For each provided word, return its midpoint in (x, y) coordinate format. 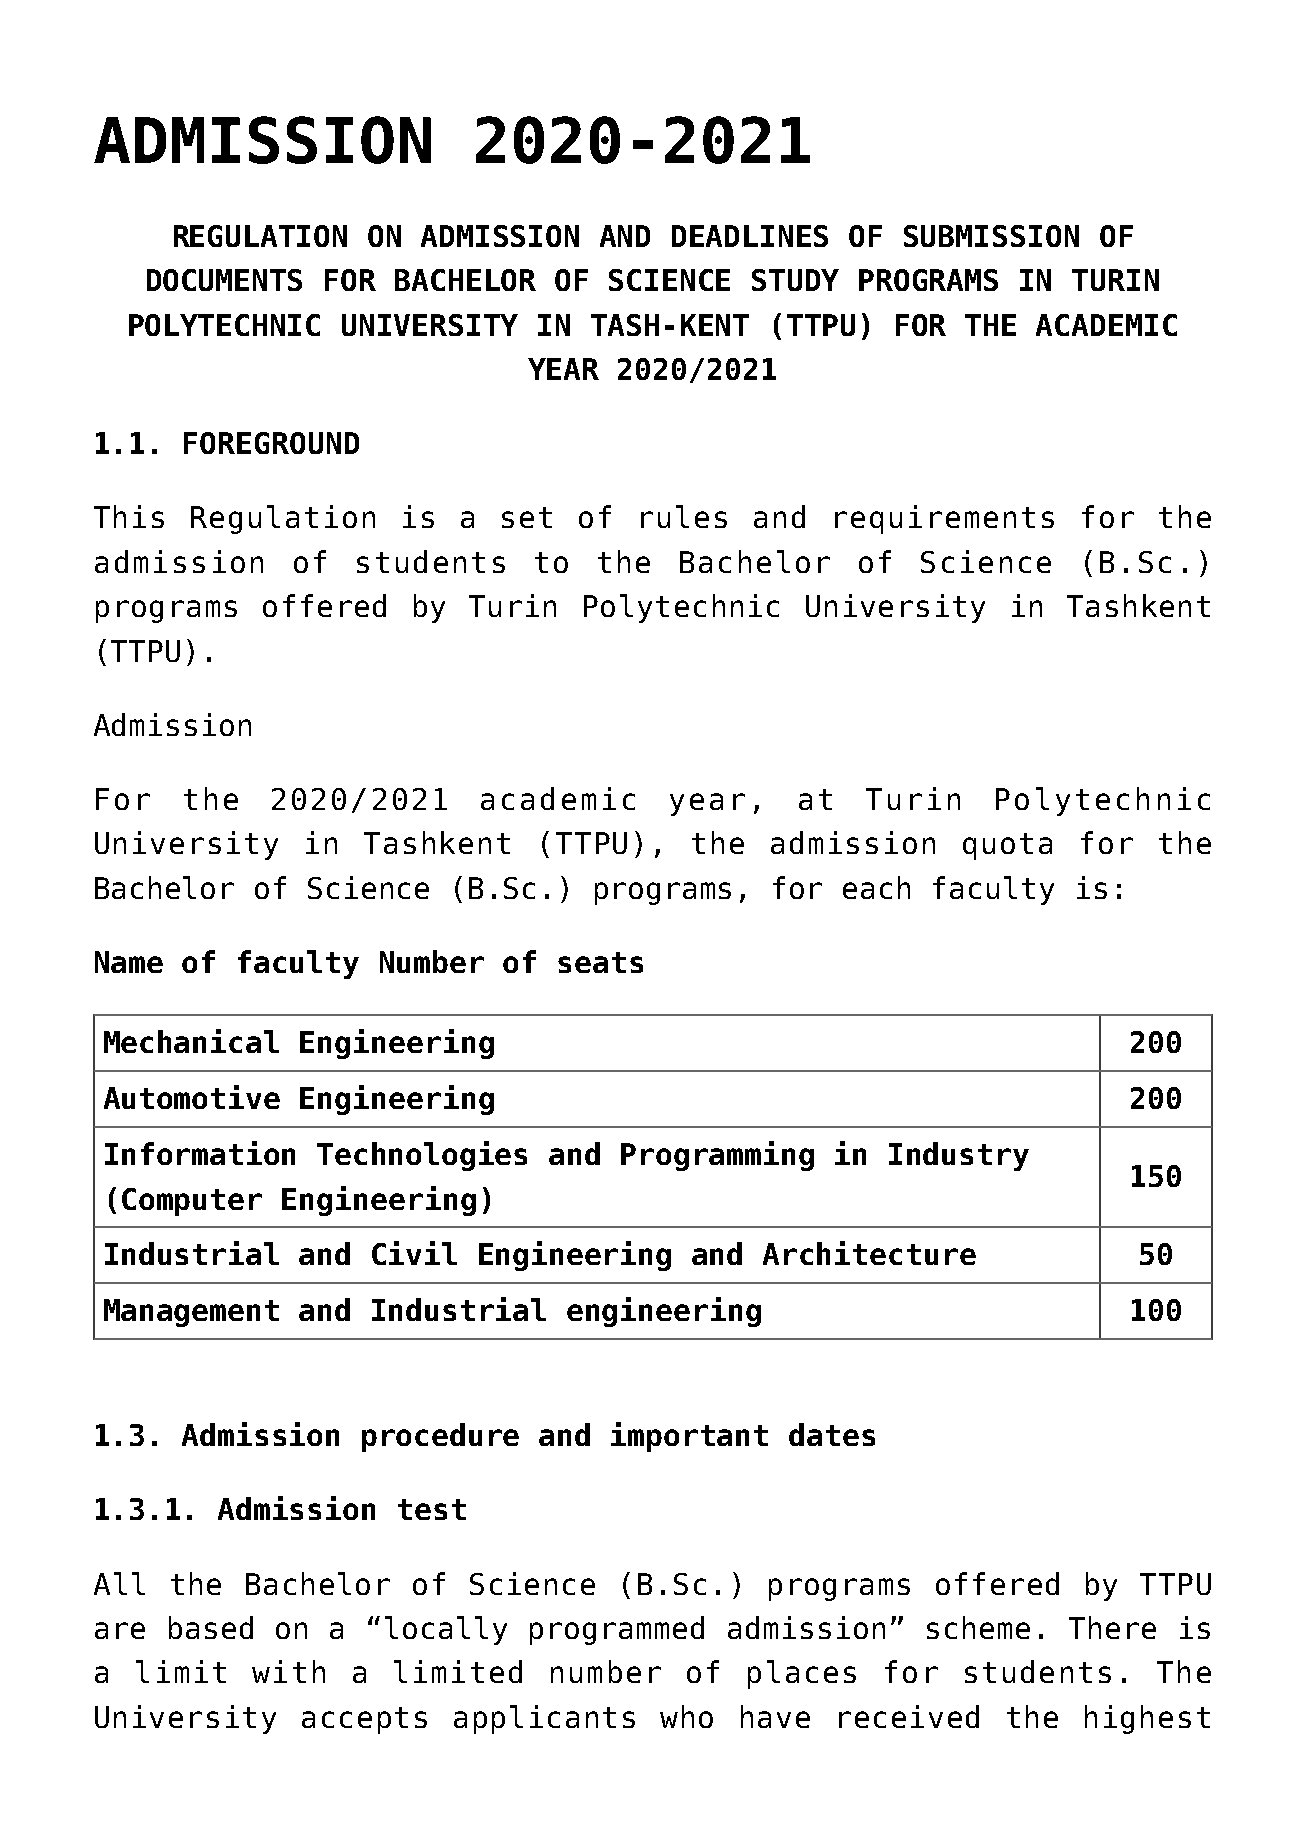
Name (129, 962)
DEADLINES (750, 236)
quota (1007, 846)
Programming (717, 1156)
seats (600, 962)
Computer (192, 1202)
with (288, 1671)
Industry (959, 1156)
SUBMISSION (991, 236)
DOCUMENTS (224, 280)
